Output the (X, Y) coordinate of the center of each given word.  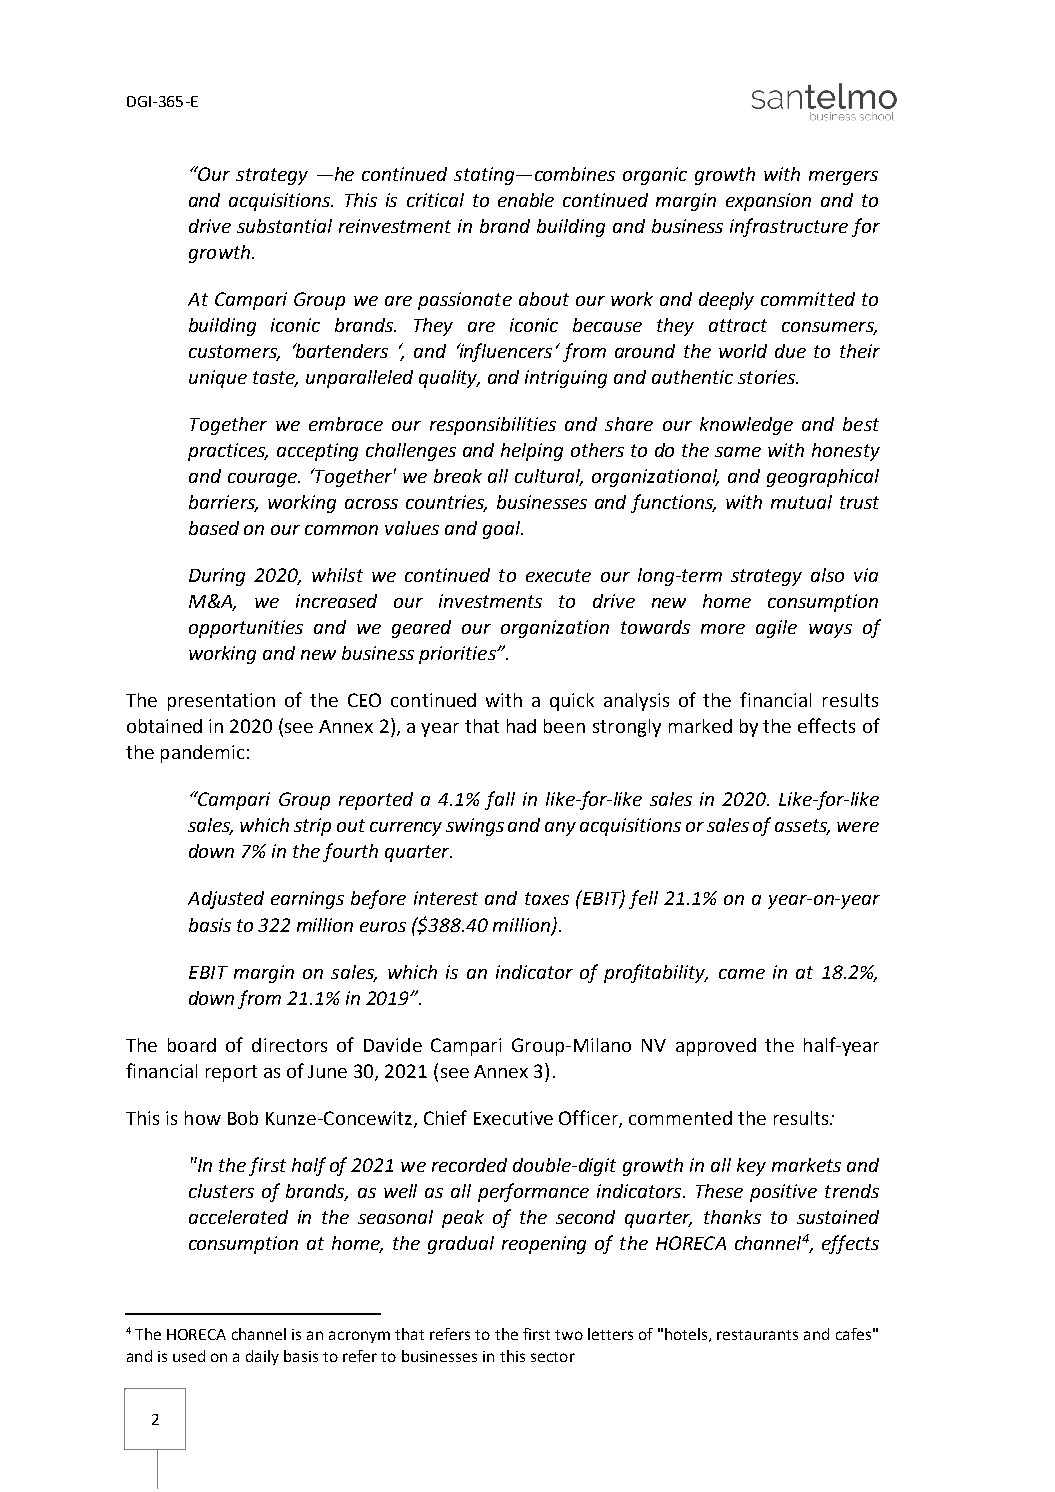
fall (500, 800)
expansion (768, 202)
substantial (284, 226)
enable (526, 200)
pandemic (202, 754)
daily (262, 1357)
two (569, 1335)
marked (700, 726)
